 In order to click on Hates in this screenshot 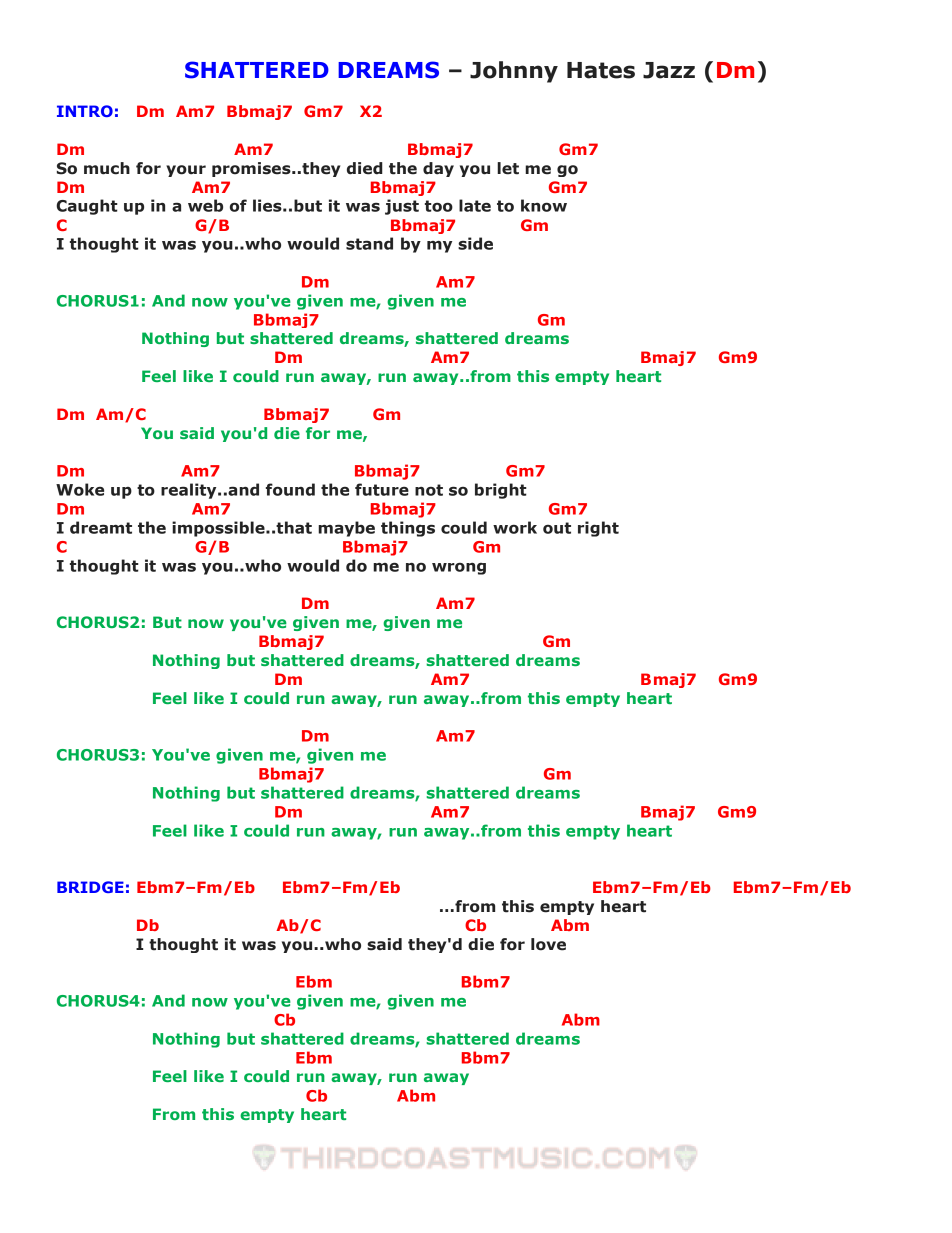, I will do `click(601, 70)`.
